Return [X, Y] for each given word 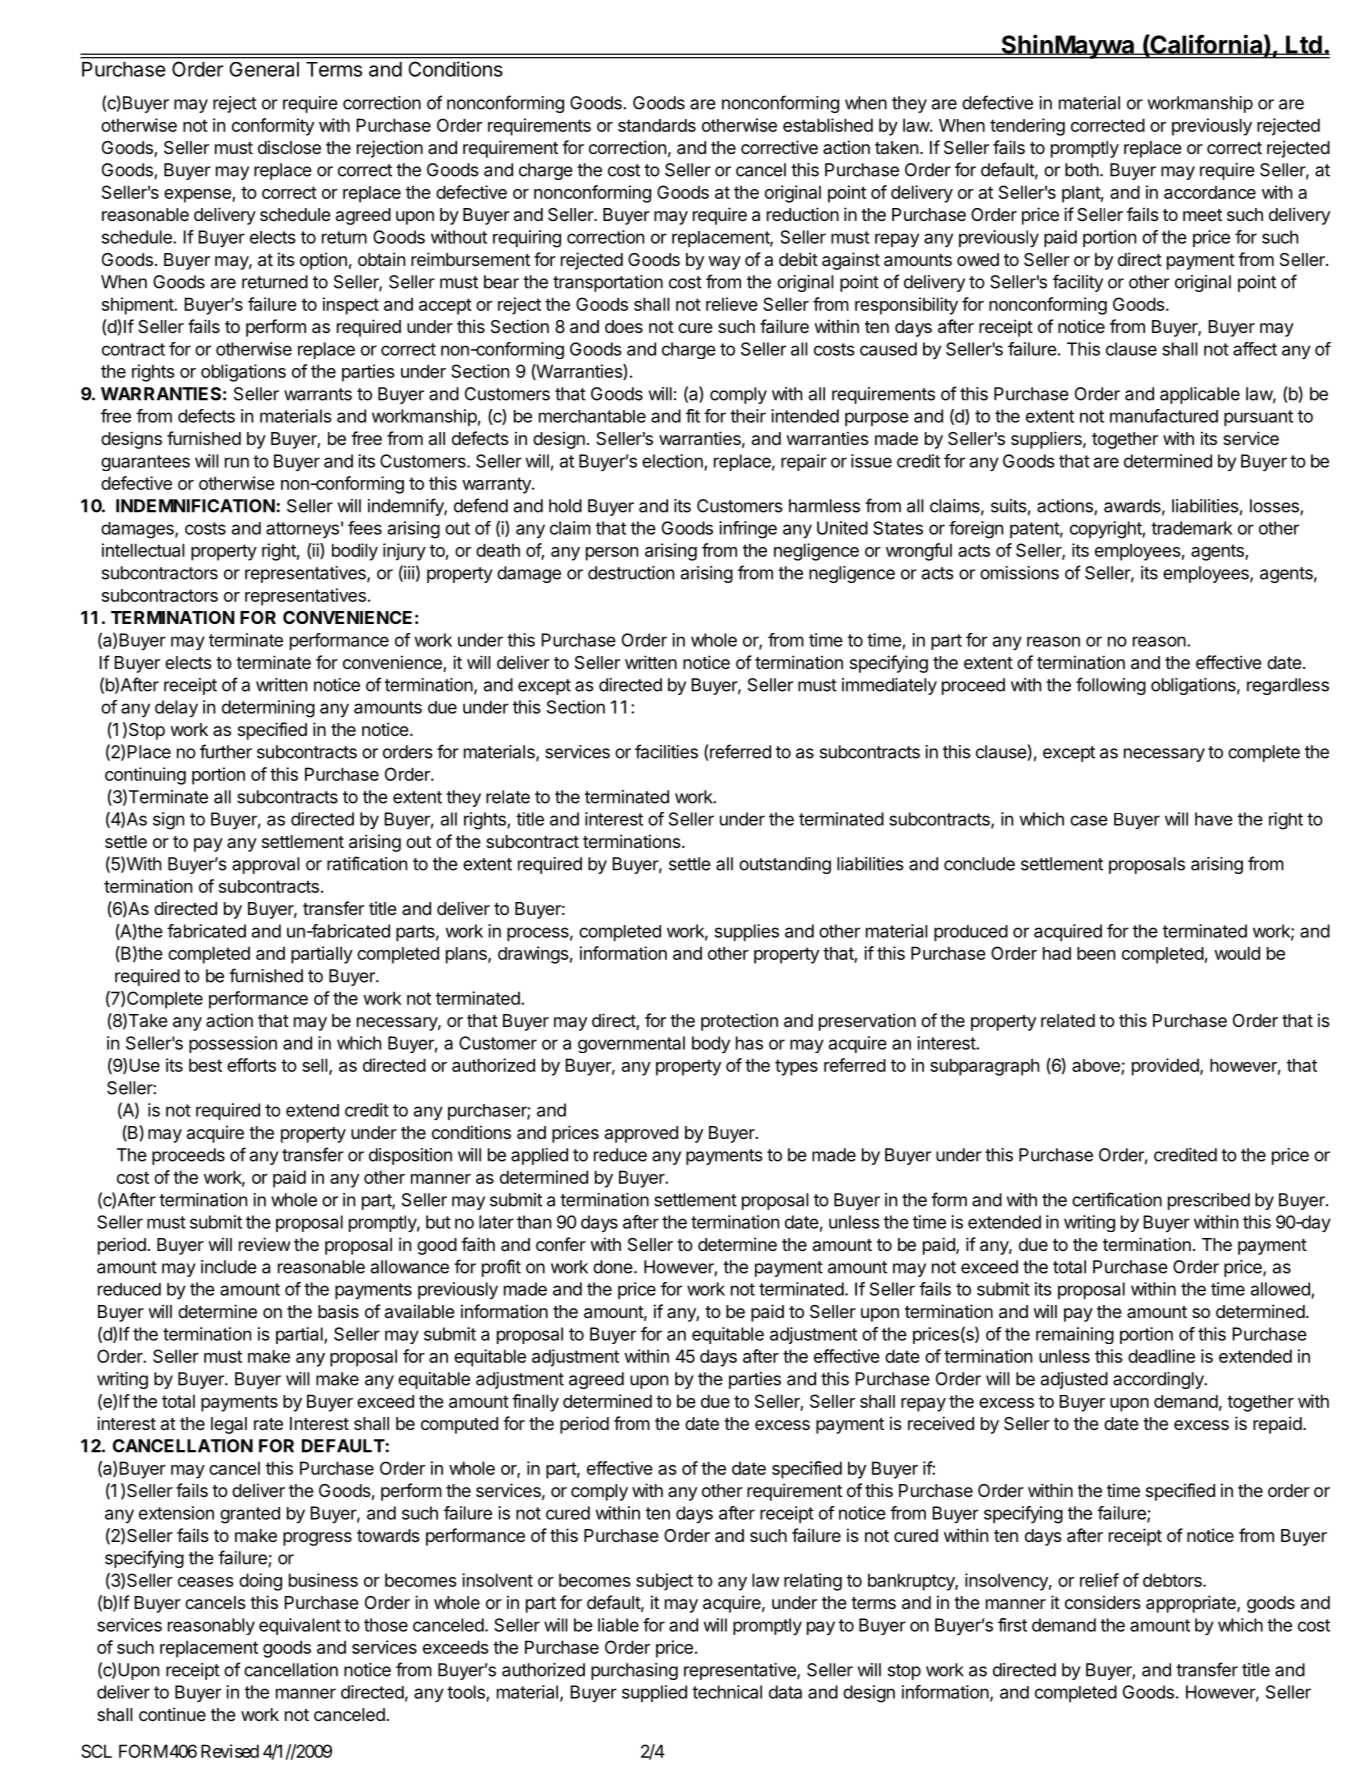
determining [268, 709]
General [264, 69]
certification [1117, 1199]
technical [727, 1692]
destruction [631, 573]
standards [657, 125]
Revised [230, 1751]
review [264, 1244]
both [1082, 170]
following [1111, 686]
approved [641, 1134]
